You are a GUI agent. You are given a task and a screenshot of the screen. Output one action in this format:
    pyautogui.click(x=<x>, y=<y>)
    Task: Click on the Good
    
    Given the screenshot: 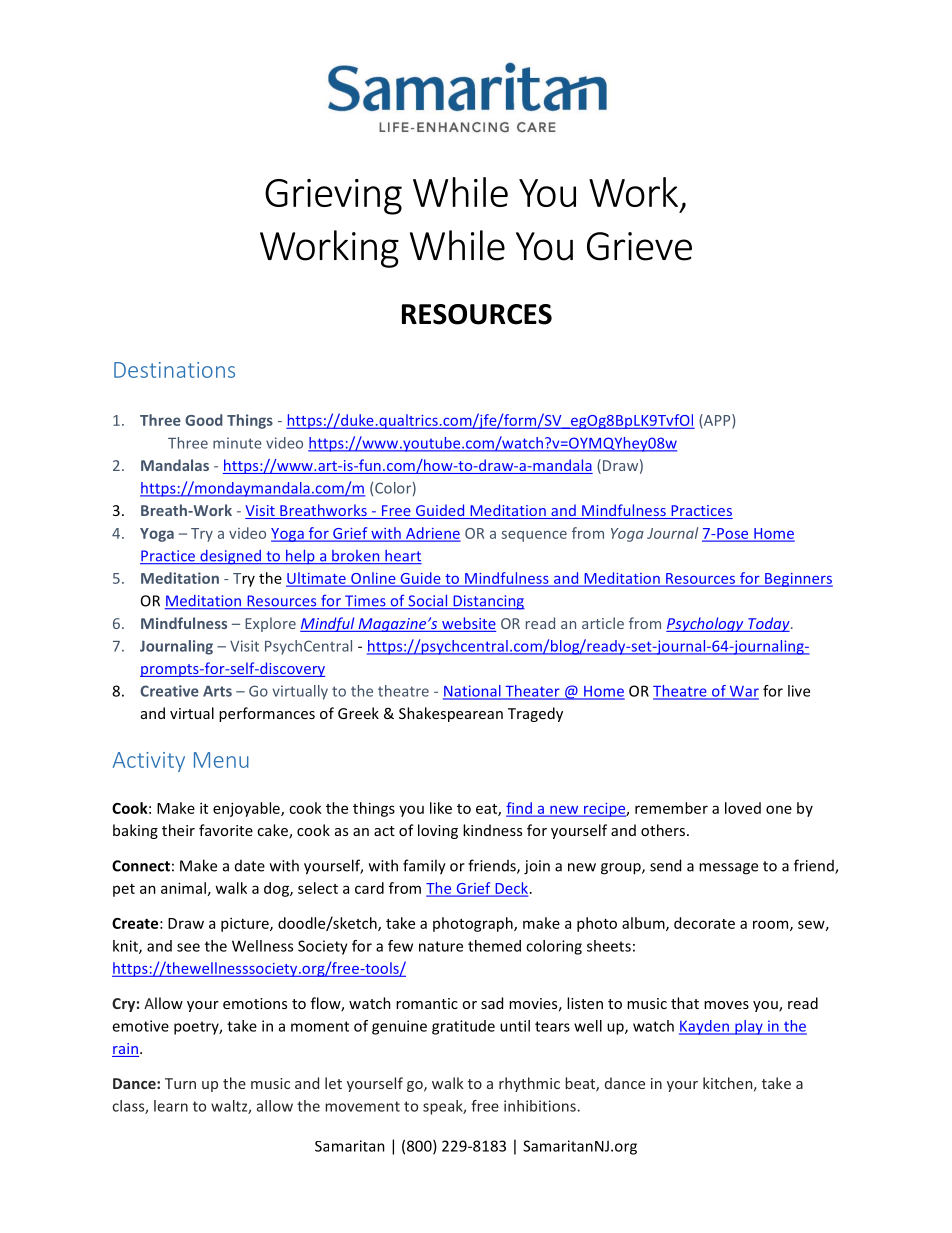 What is the action you would take?
    pyautogui.click(x=204, y=420)
